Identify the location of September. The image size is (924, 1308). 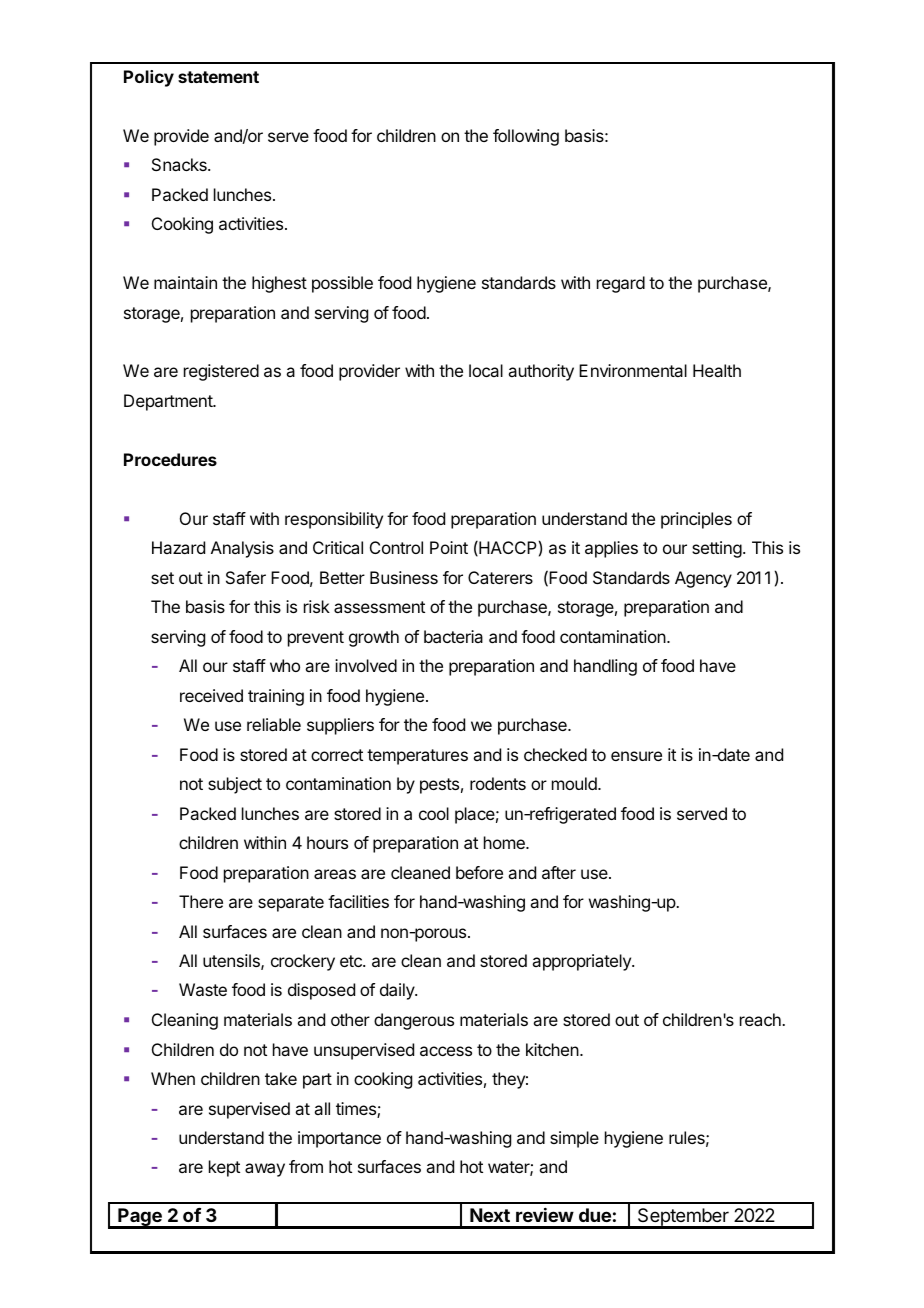
(683, 1218).
